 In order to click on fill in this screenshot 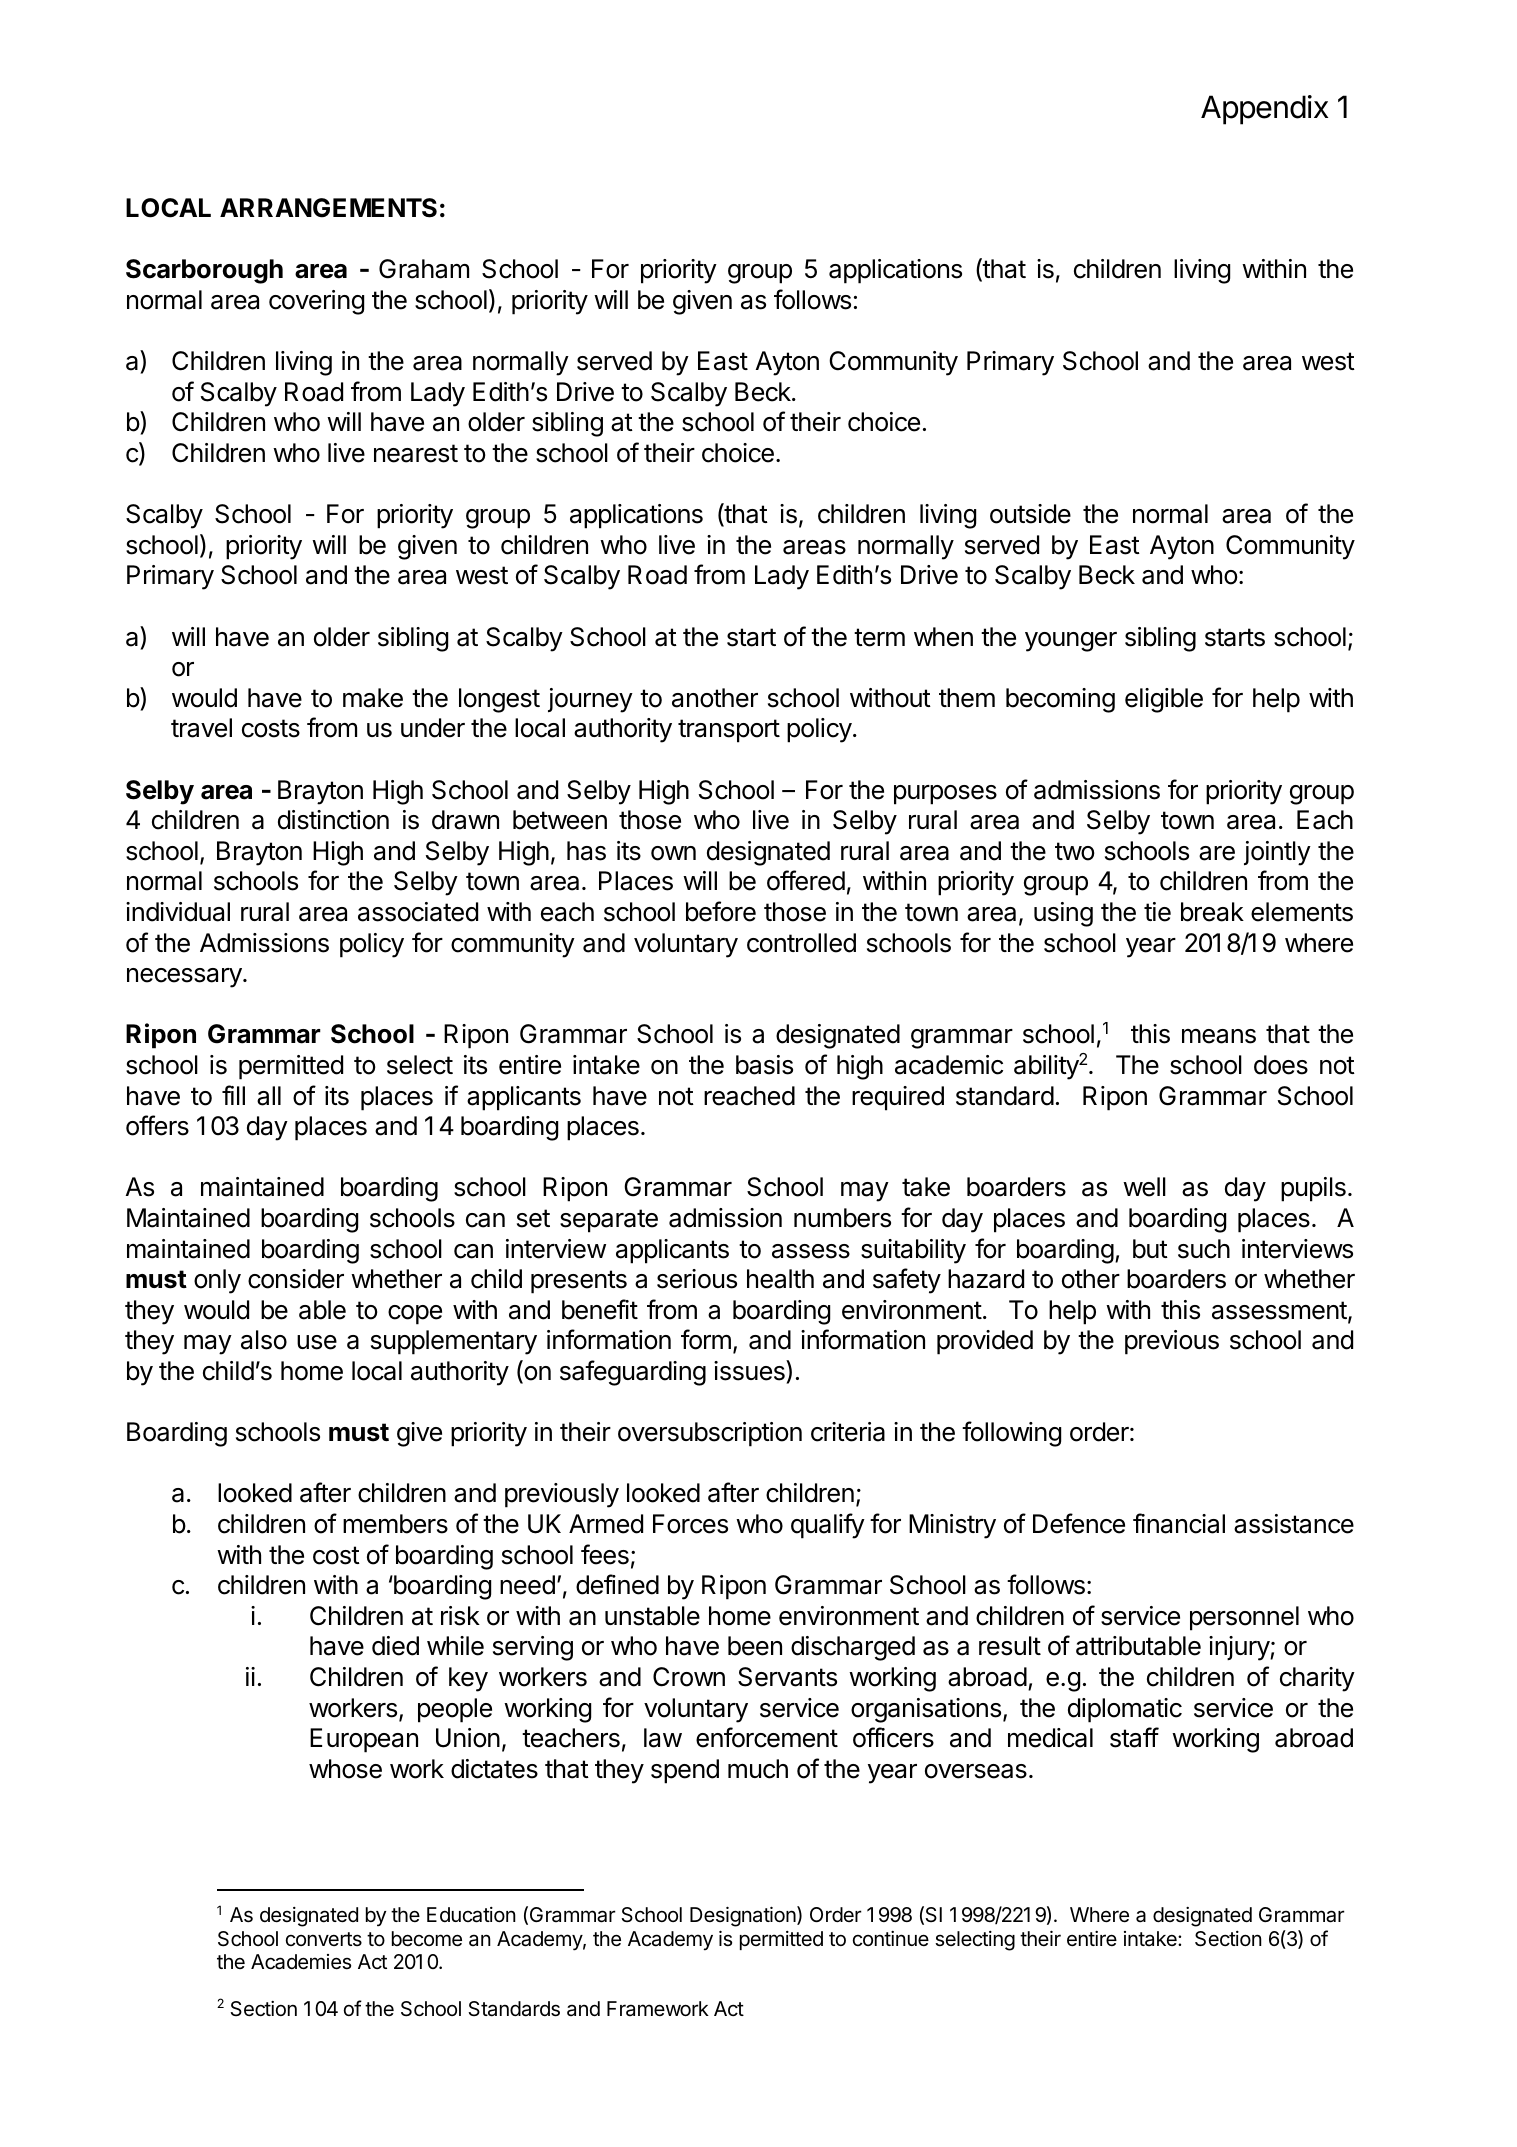, I will do `click(233, 1095)`.
